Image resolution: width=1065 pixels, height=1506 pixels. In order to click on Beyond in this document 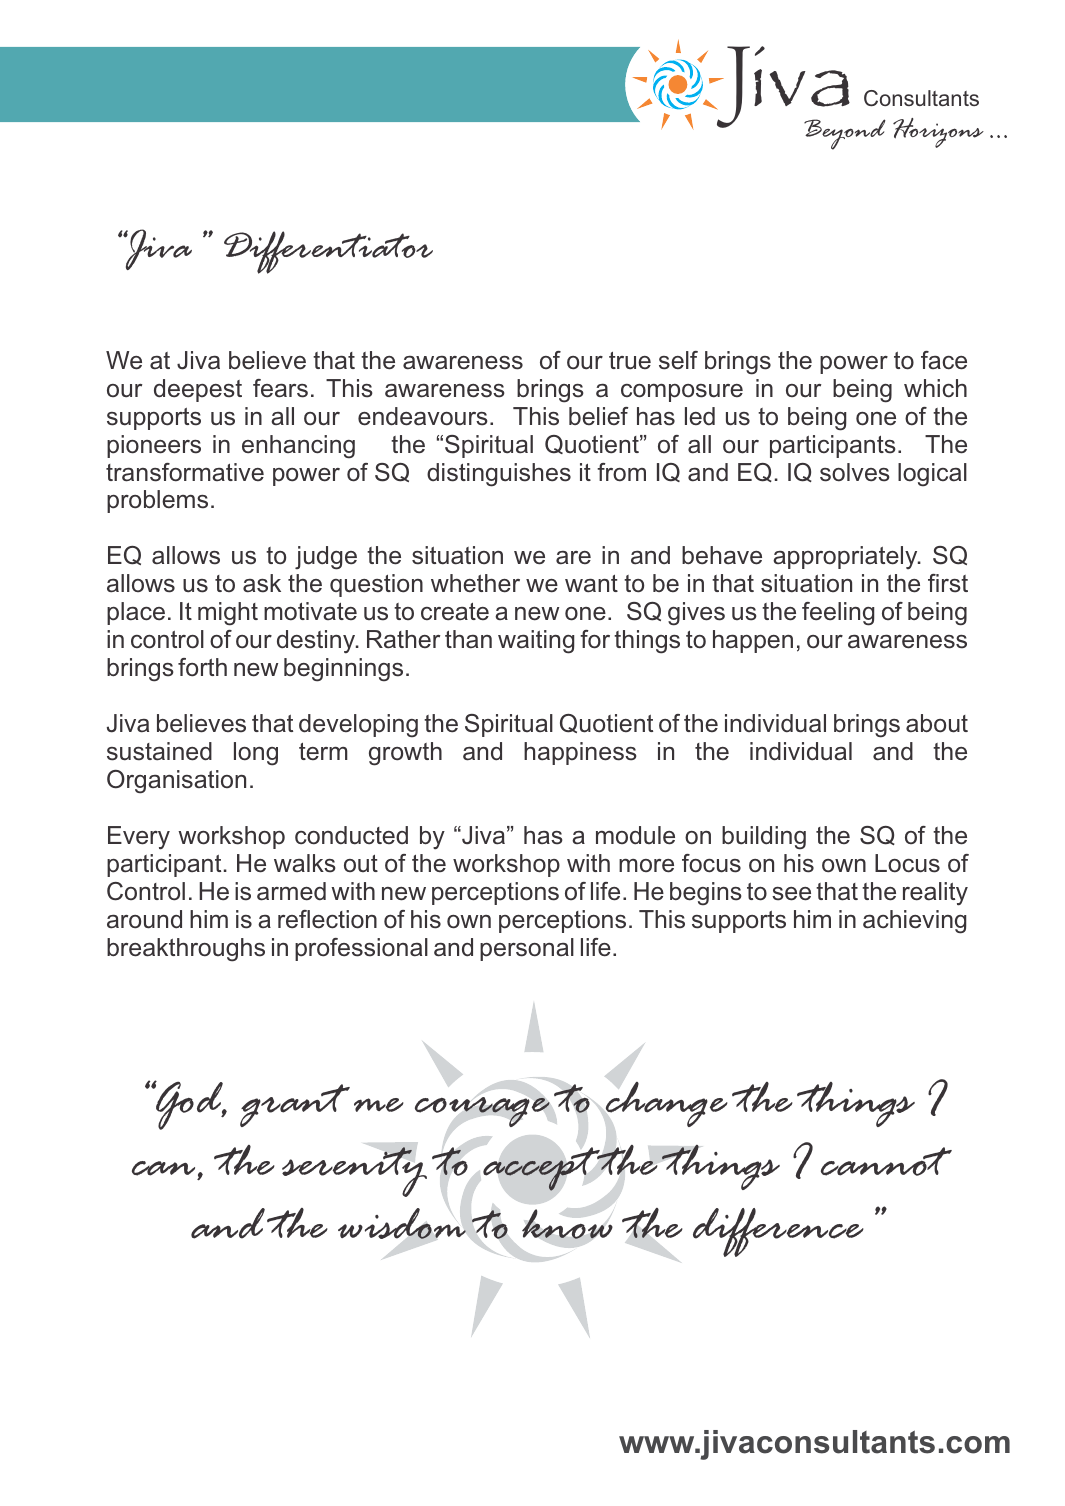, I will do `click(845, 134)`.
